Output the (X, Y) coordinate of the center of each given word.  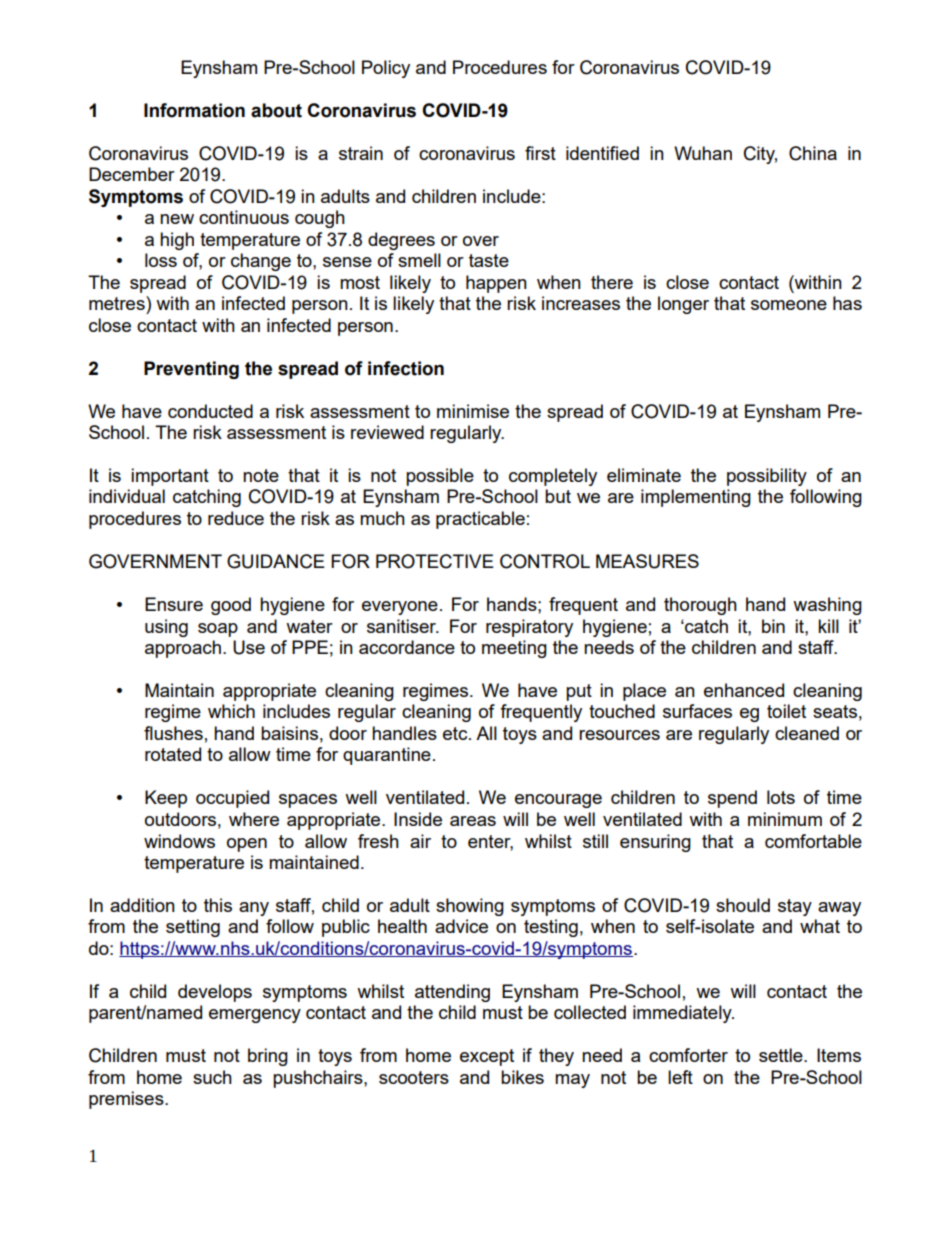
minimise (473, 411)
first (540, 153)
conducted (210, 411)
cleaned (807, 733)
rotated (173, 754)
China (813, 153)
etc (456, 733)
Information (194, 110)
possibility (767, 477)
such (212, 1077)
